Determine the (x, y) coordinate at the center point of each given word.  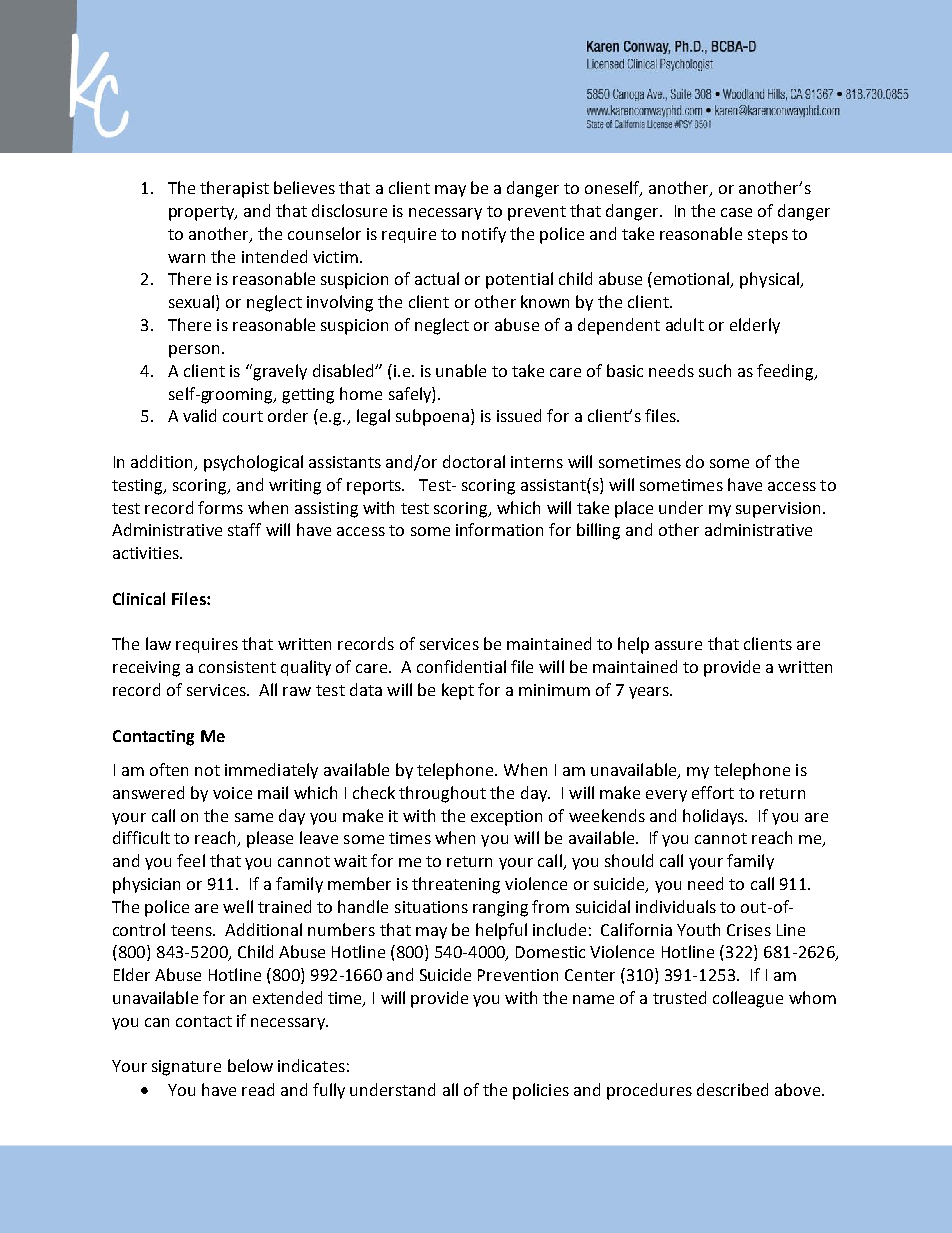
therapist (234, 189)
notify (484, 235)
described (732, 1089)
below (250, 1065)
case (736, 212)
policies (541, 1091)
